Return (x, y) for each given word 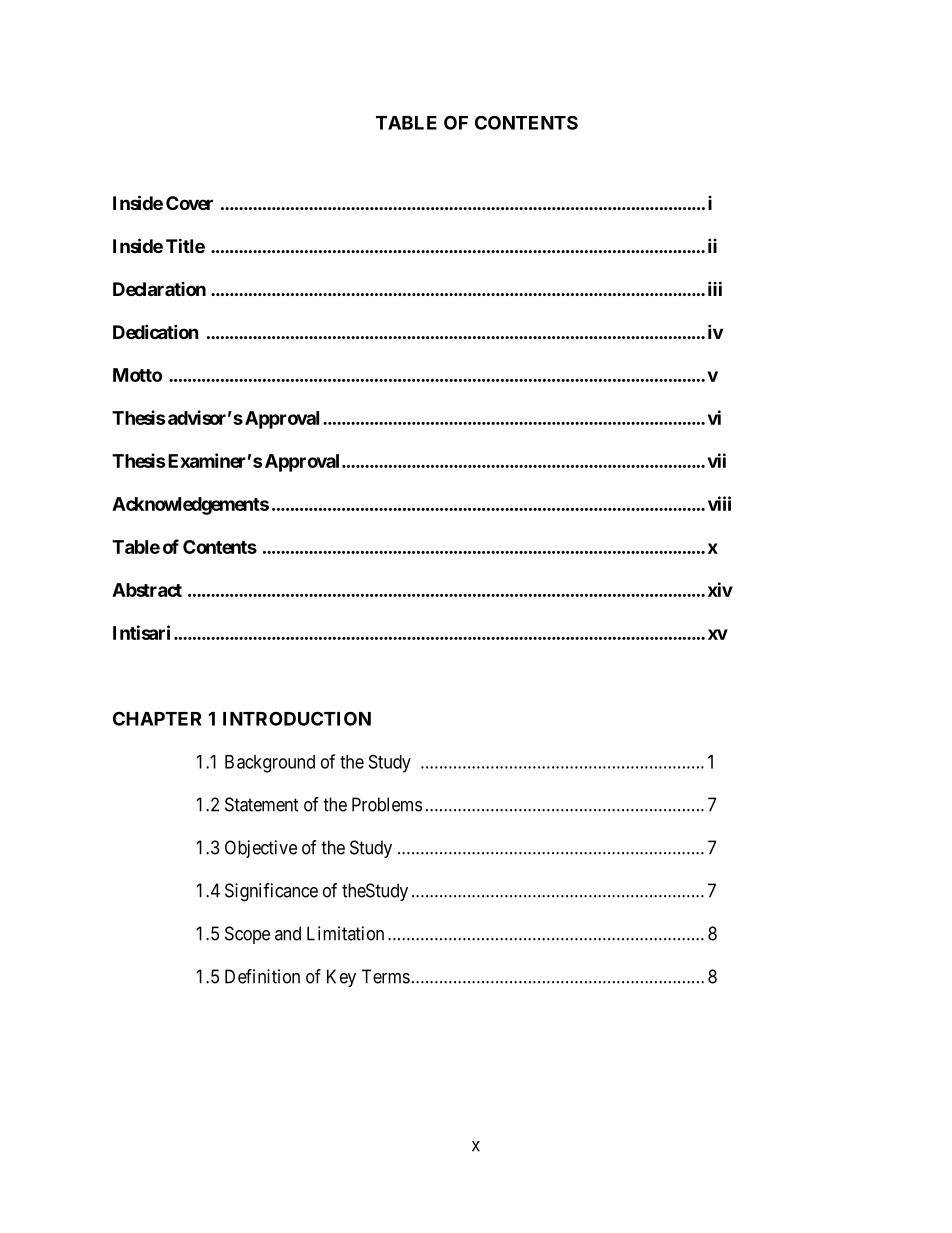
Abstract (147, 590)
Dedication (156, 331)
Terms (386, 976)
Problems (387, 804)
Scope (247, 935)
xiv (720, 589)
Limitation (345, 933)
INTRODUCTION (297, 718)
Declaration (159, 289)
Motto (137, 375)
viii (719, 503)
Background (270, 764)
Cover (189, 203)
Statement (262, 804)
